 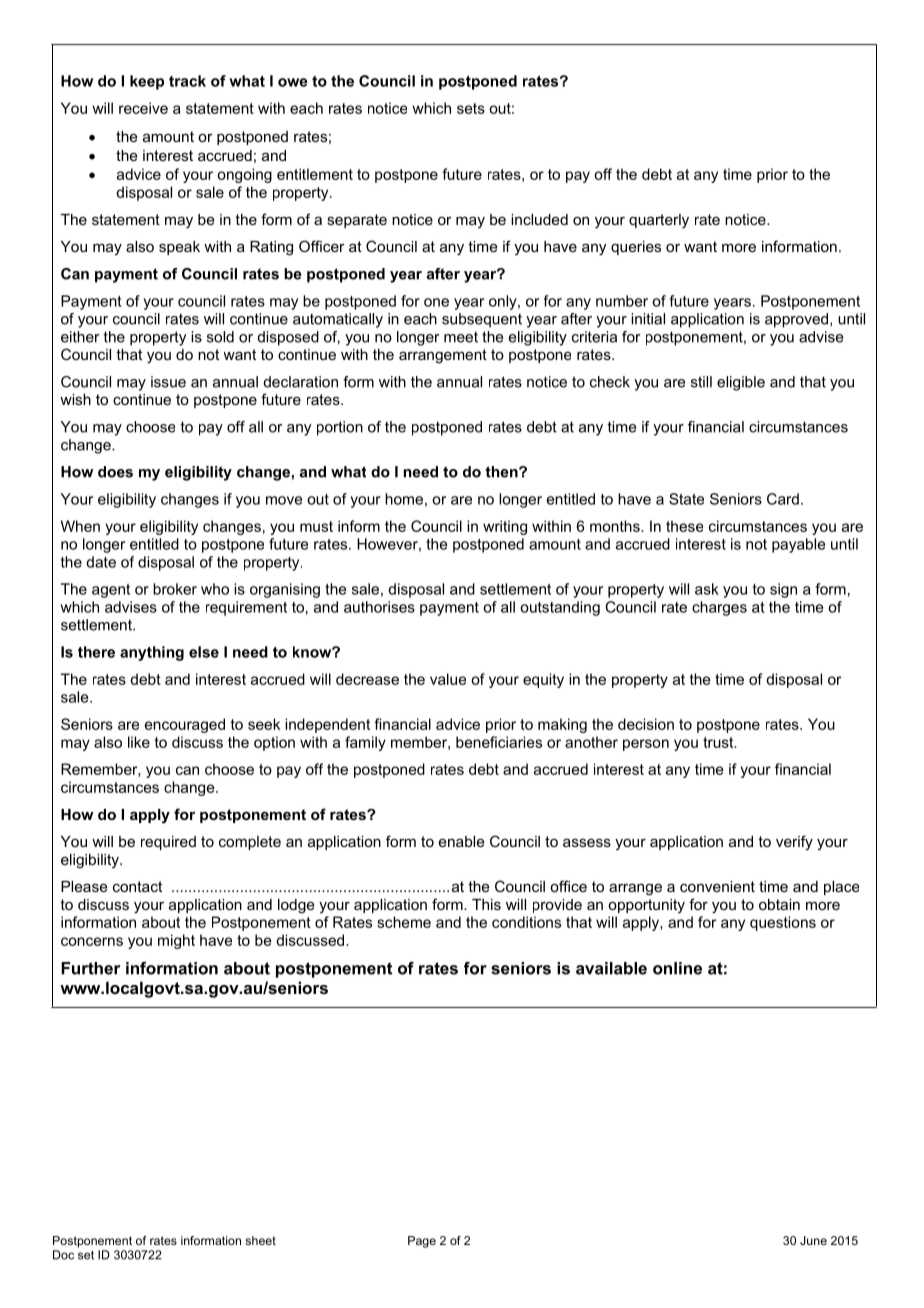 What do you see at coordinates (143, 108) in the page?
I see `receive` at bounding box center [143, 108].
